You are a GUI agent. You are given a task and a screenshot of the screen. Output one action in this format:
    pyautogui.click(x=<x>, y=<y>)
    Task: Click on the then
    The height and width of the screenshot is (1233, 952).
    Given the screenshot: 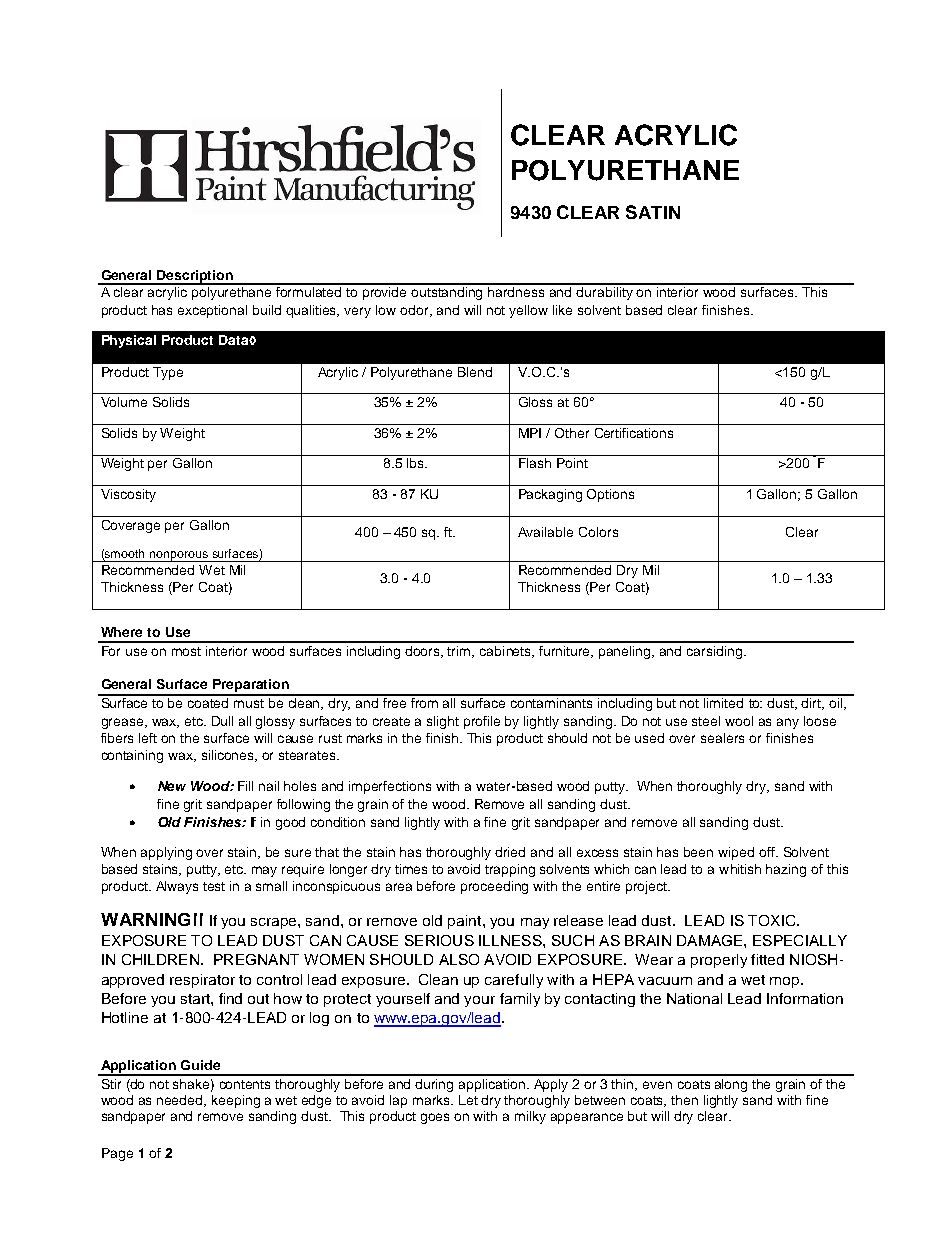 What is the action you would take?
    pyautogui.click(x=684, y=1100)
